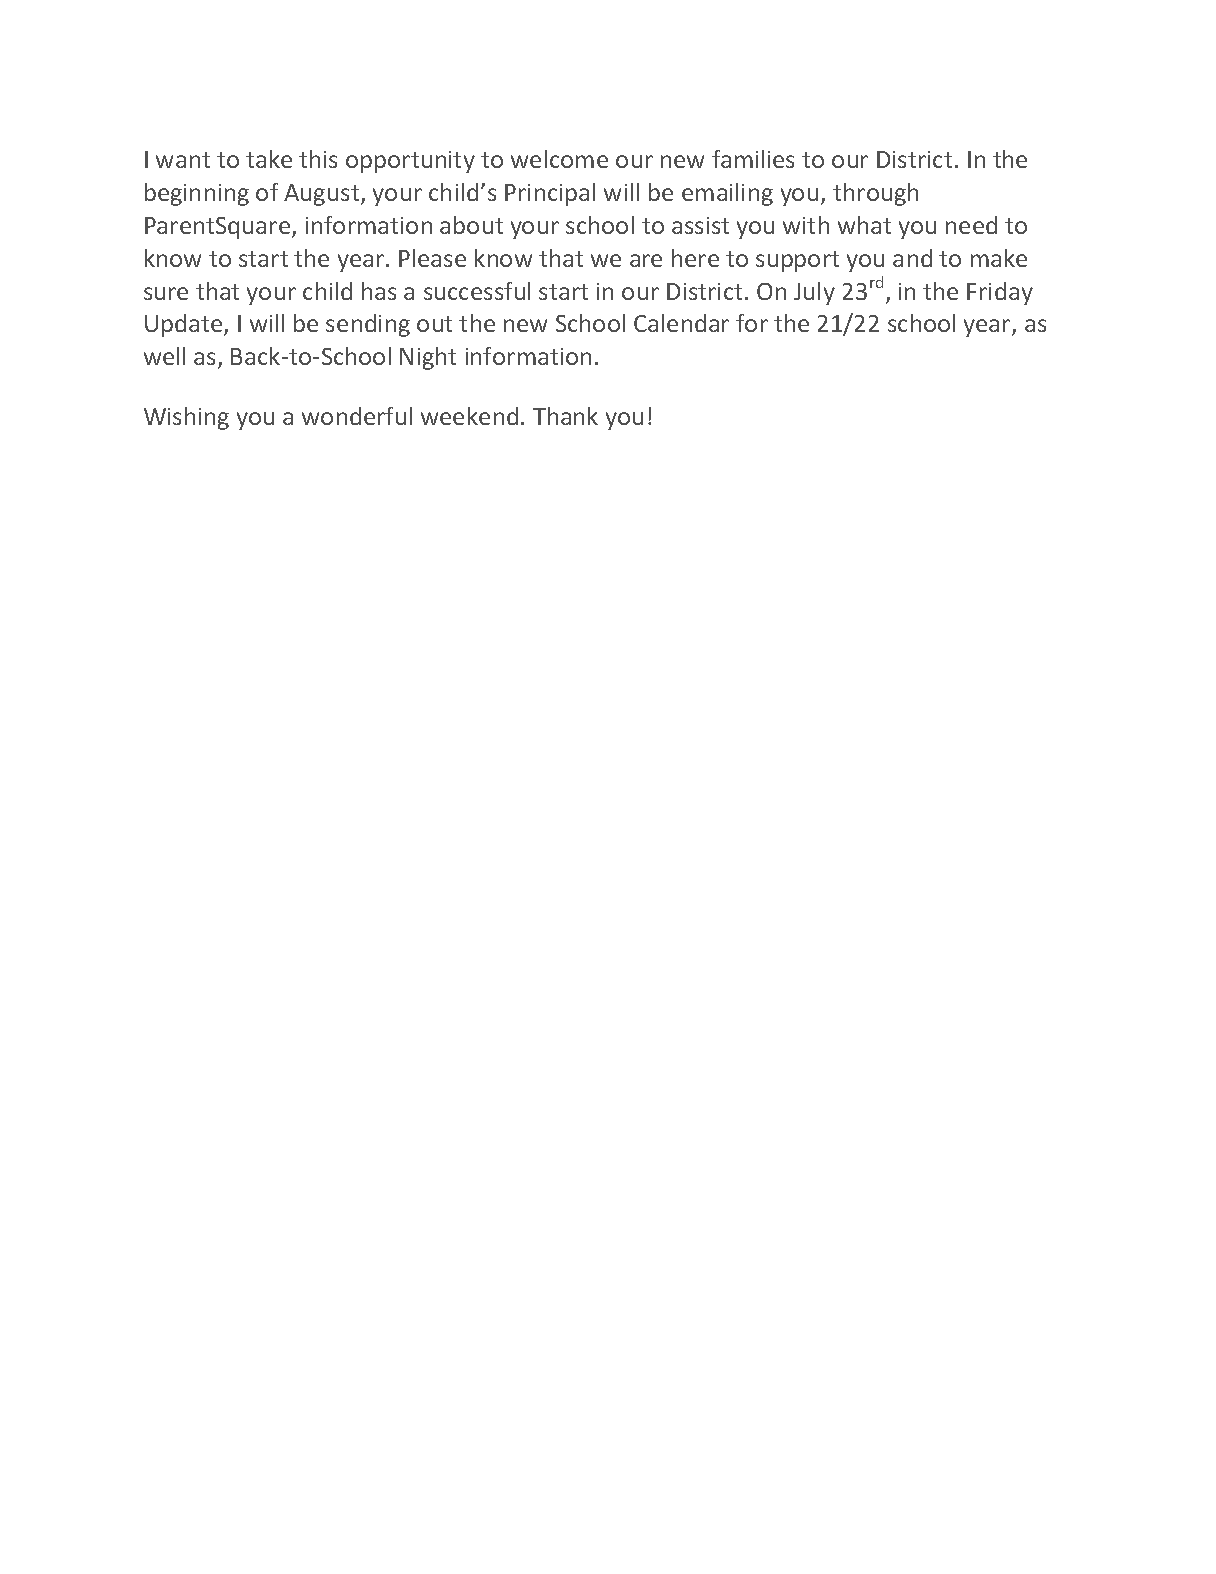 The height and width of the page is (1574, 1216). What do you see at coordinates (164, 356) in the page?
I see `well` at bounding box center [164, 356].
